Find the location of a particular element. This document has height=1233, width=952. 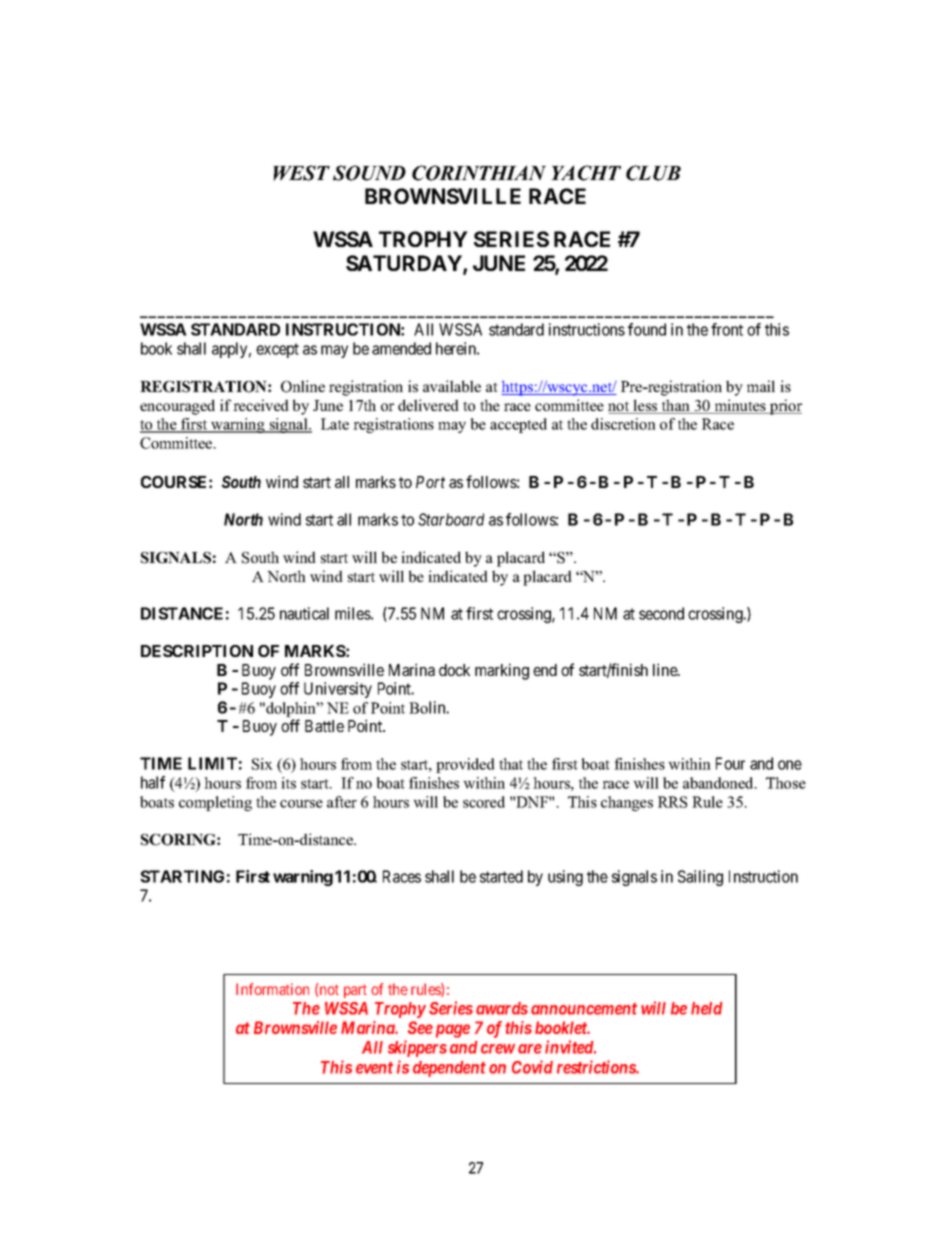

CLUB is located at coordinates (653, 173).
